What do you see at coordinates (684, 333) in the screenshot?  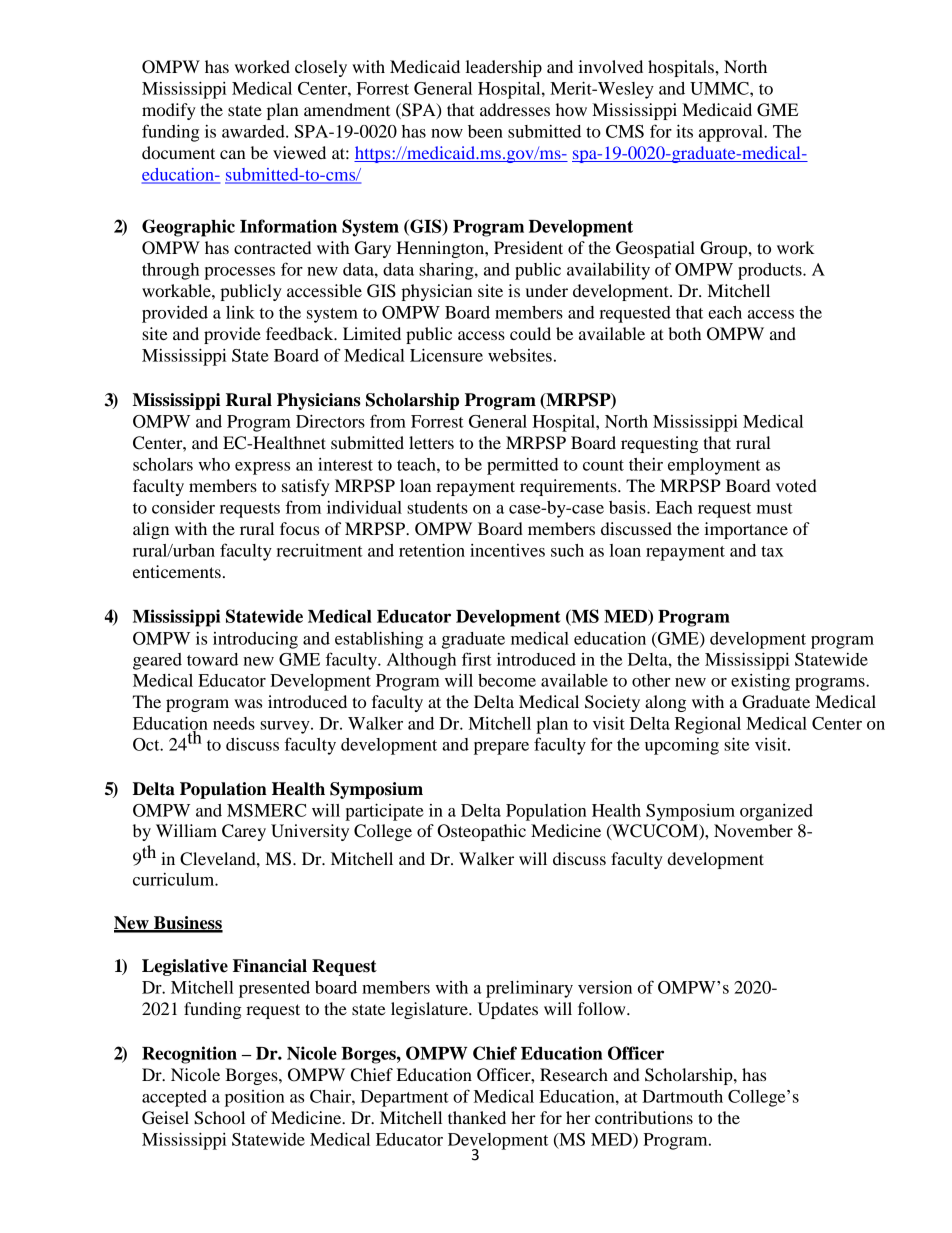 I see `both` at bounding box center [684, 333].
